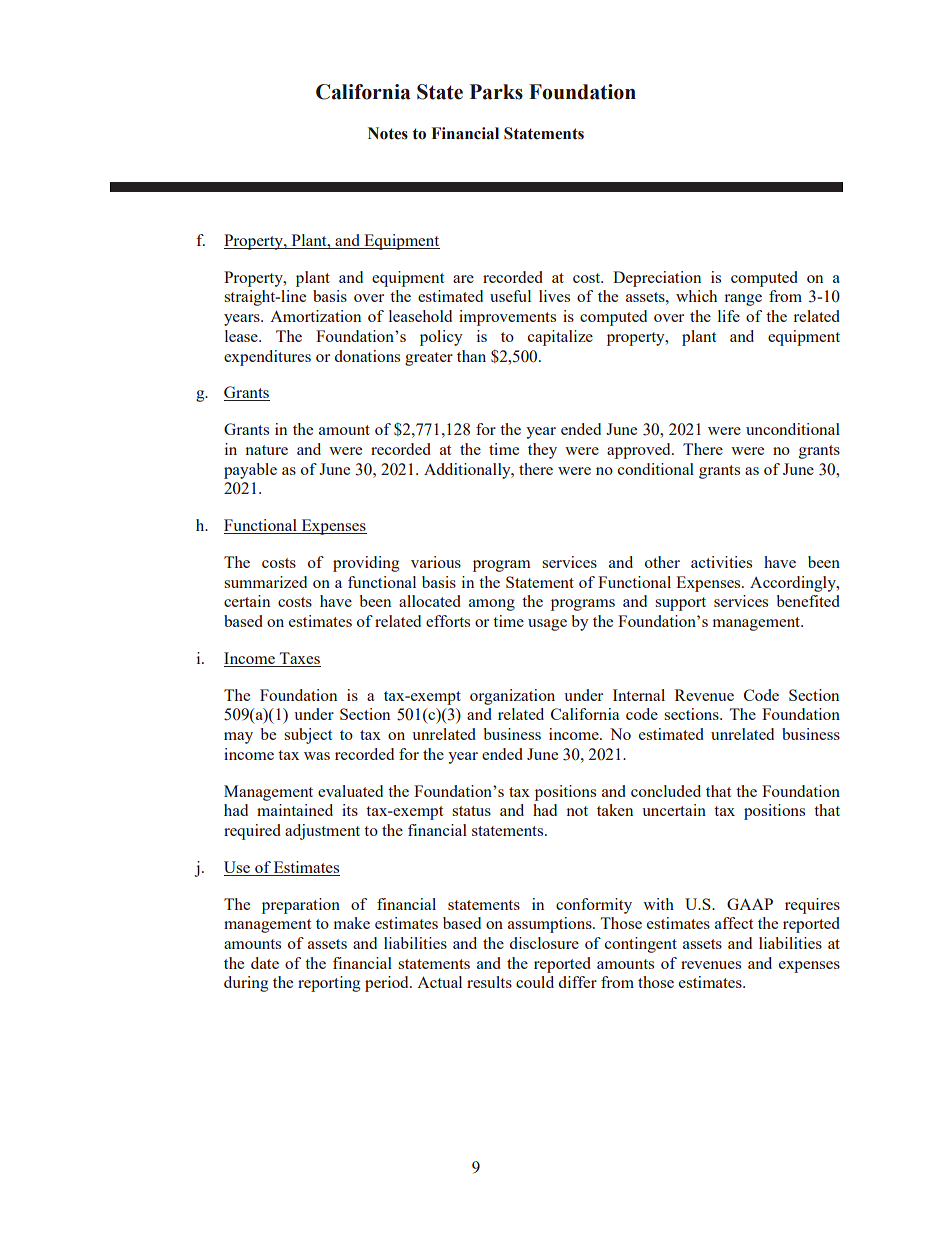 Image resolution: width=952 pixels, height=1233 pixels. Describe the element at coordinates (315, 316) in the page. I see `Amortization` at that location.
